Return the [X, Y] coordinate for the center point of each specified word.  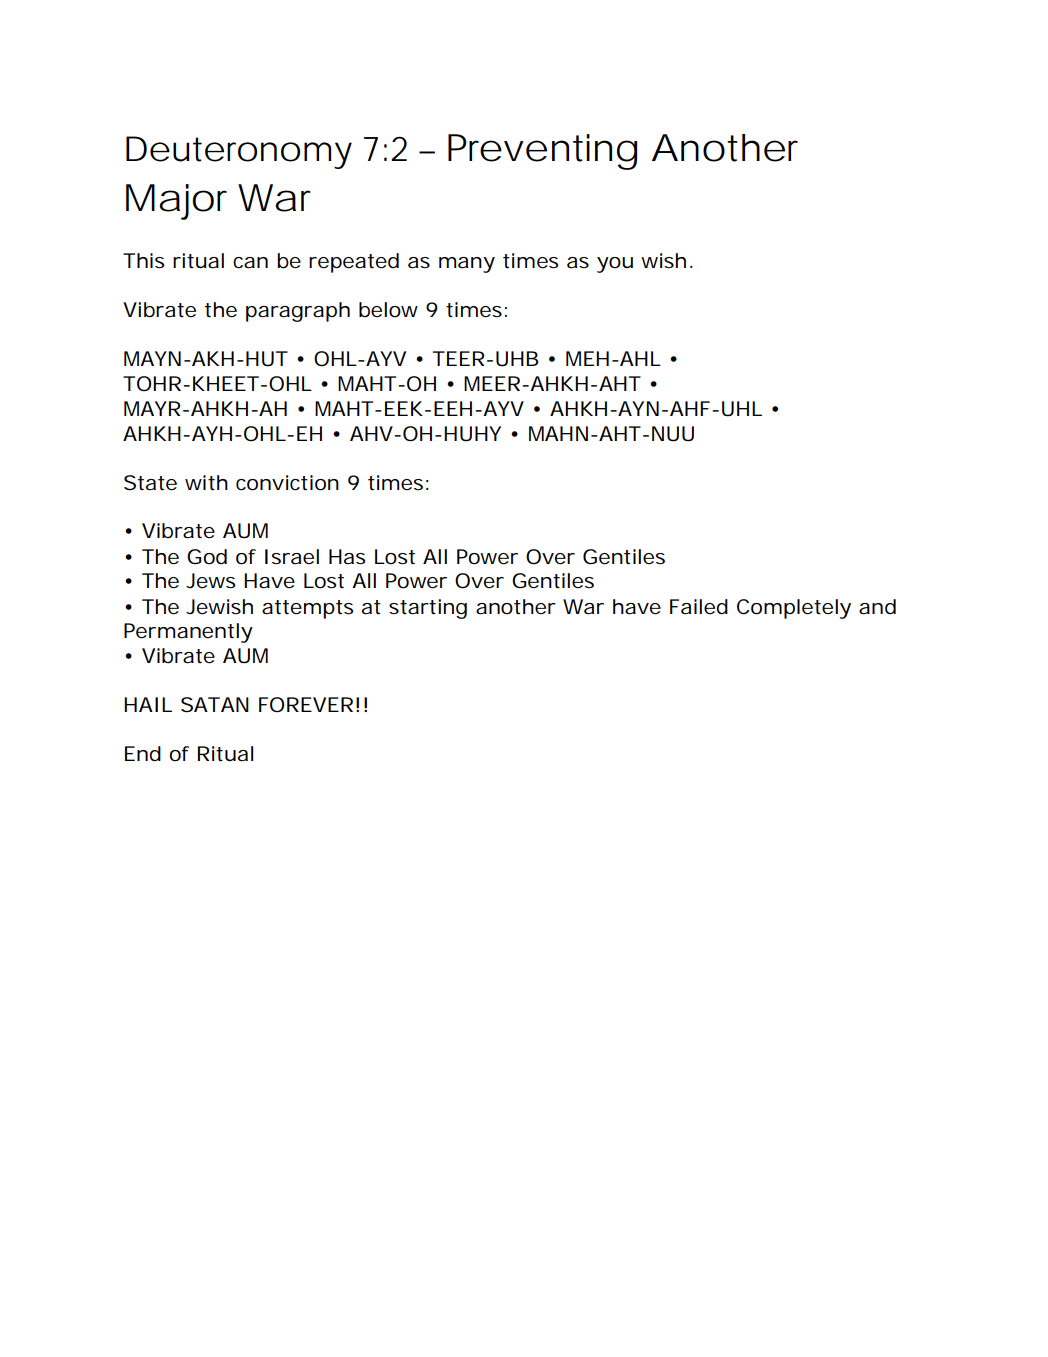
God [207, 557]
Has [347, 557]
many [467, 265]
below [388, 310]
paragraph [298, 312]
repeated [354, 263]
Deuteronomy [239, 152]
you [615, 265]
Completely [794, 609]
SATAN [215, 705]
